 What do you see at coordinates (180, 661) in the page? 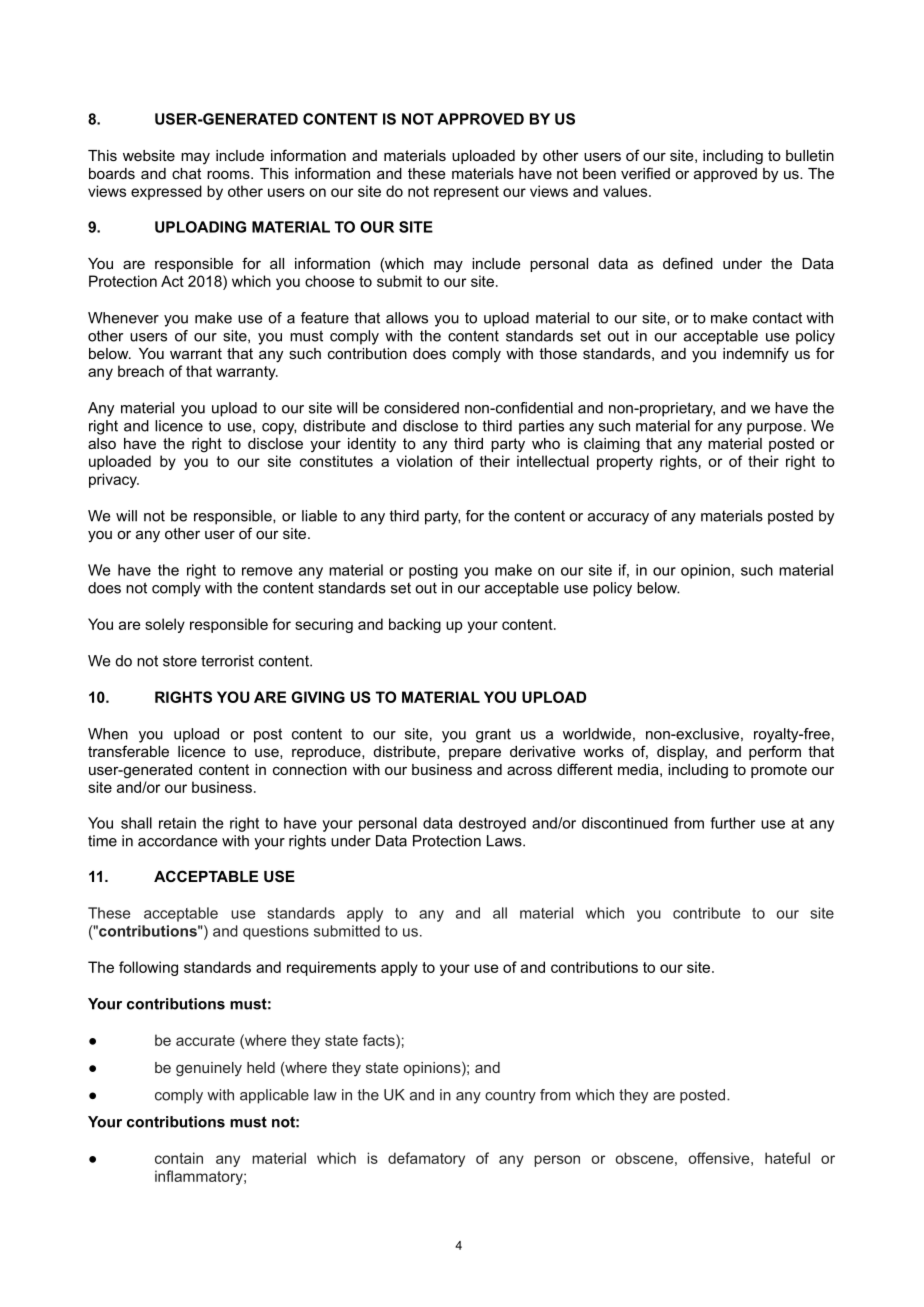
I see `store` at bounding box center [180, 661].
